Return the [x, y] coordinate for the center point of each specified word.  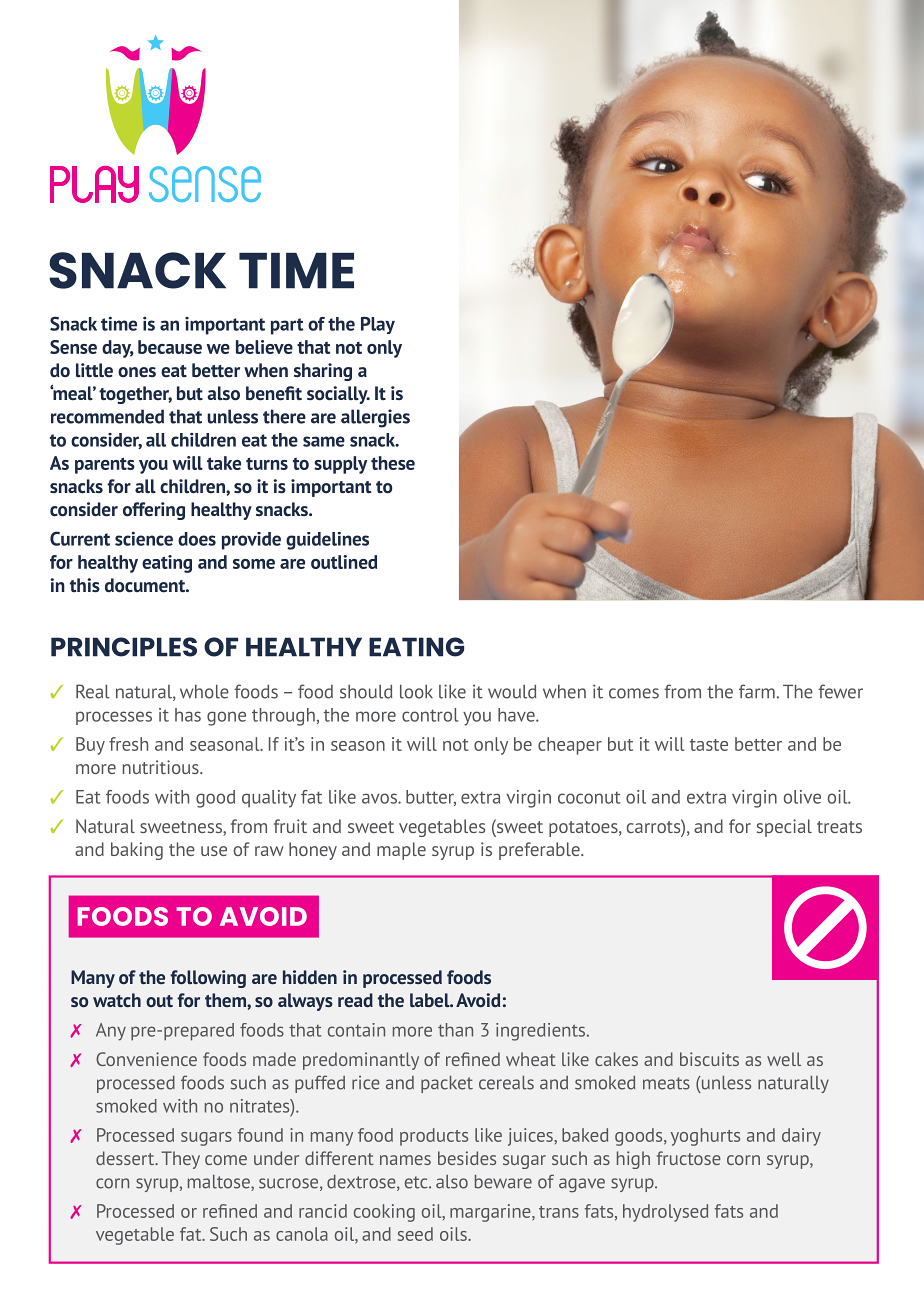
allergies [375, 418]
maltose [220, 1183]
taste [709, 745]
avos [380, 798]
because [170, 347]
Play [378, 325]
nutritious [162, 767]
